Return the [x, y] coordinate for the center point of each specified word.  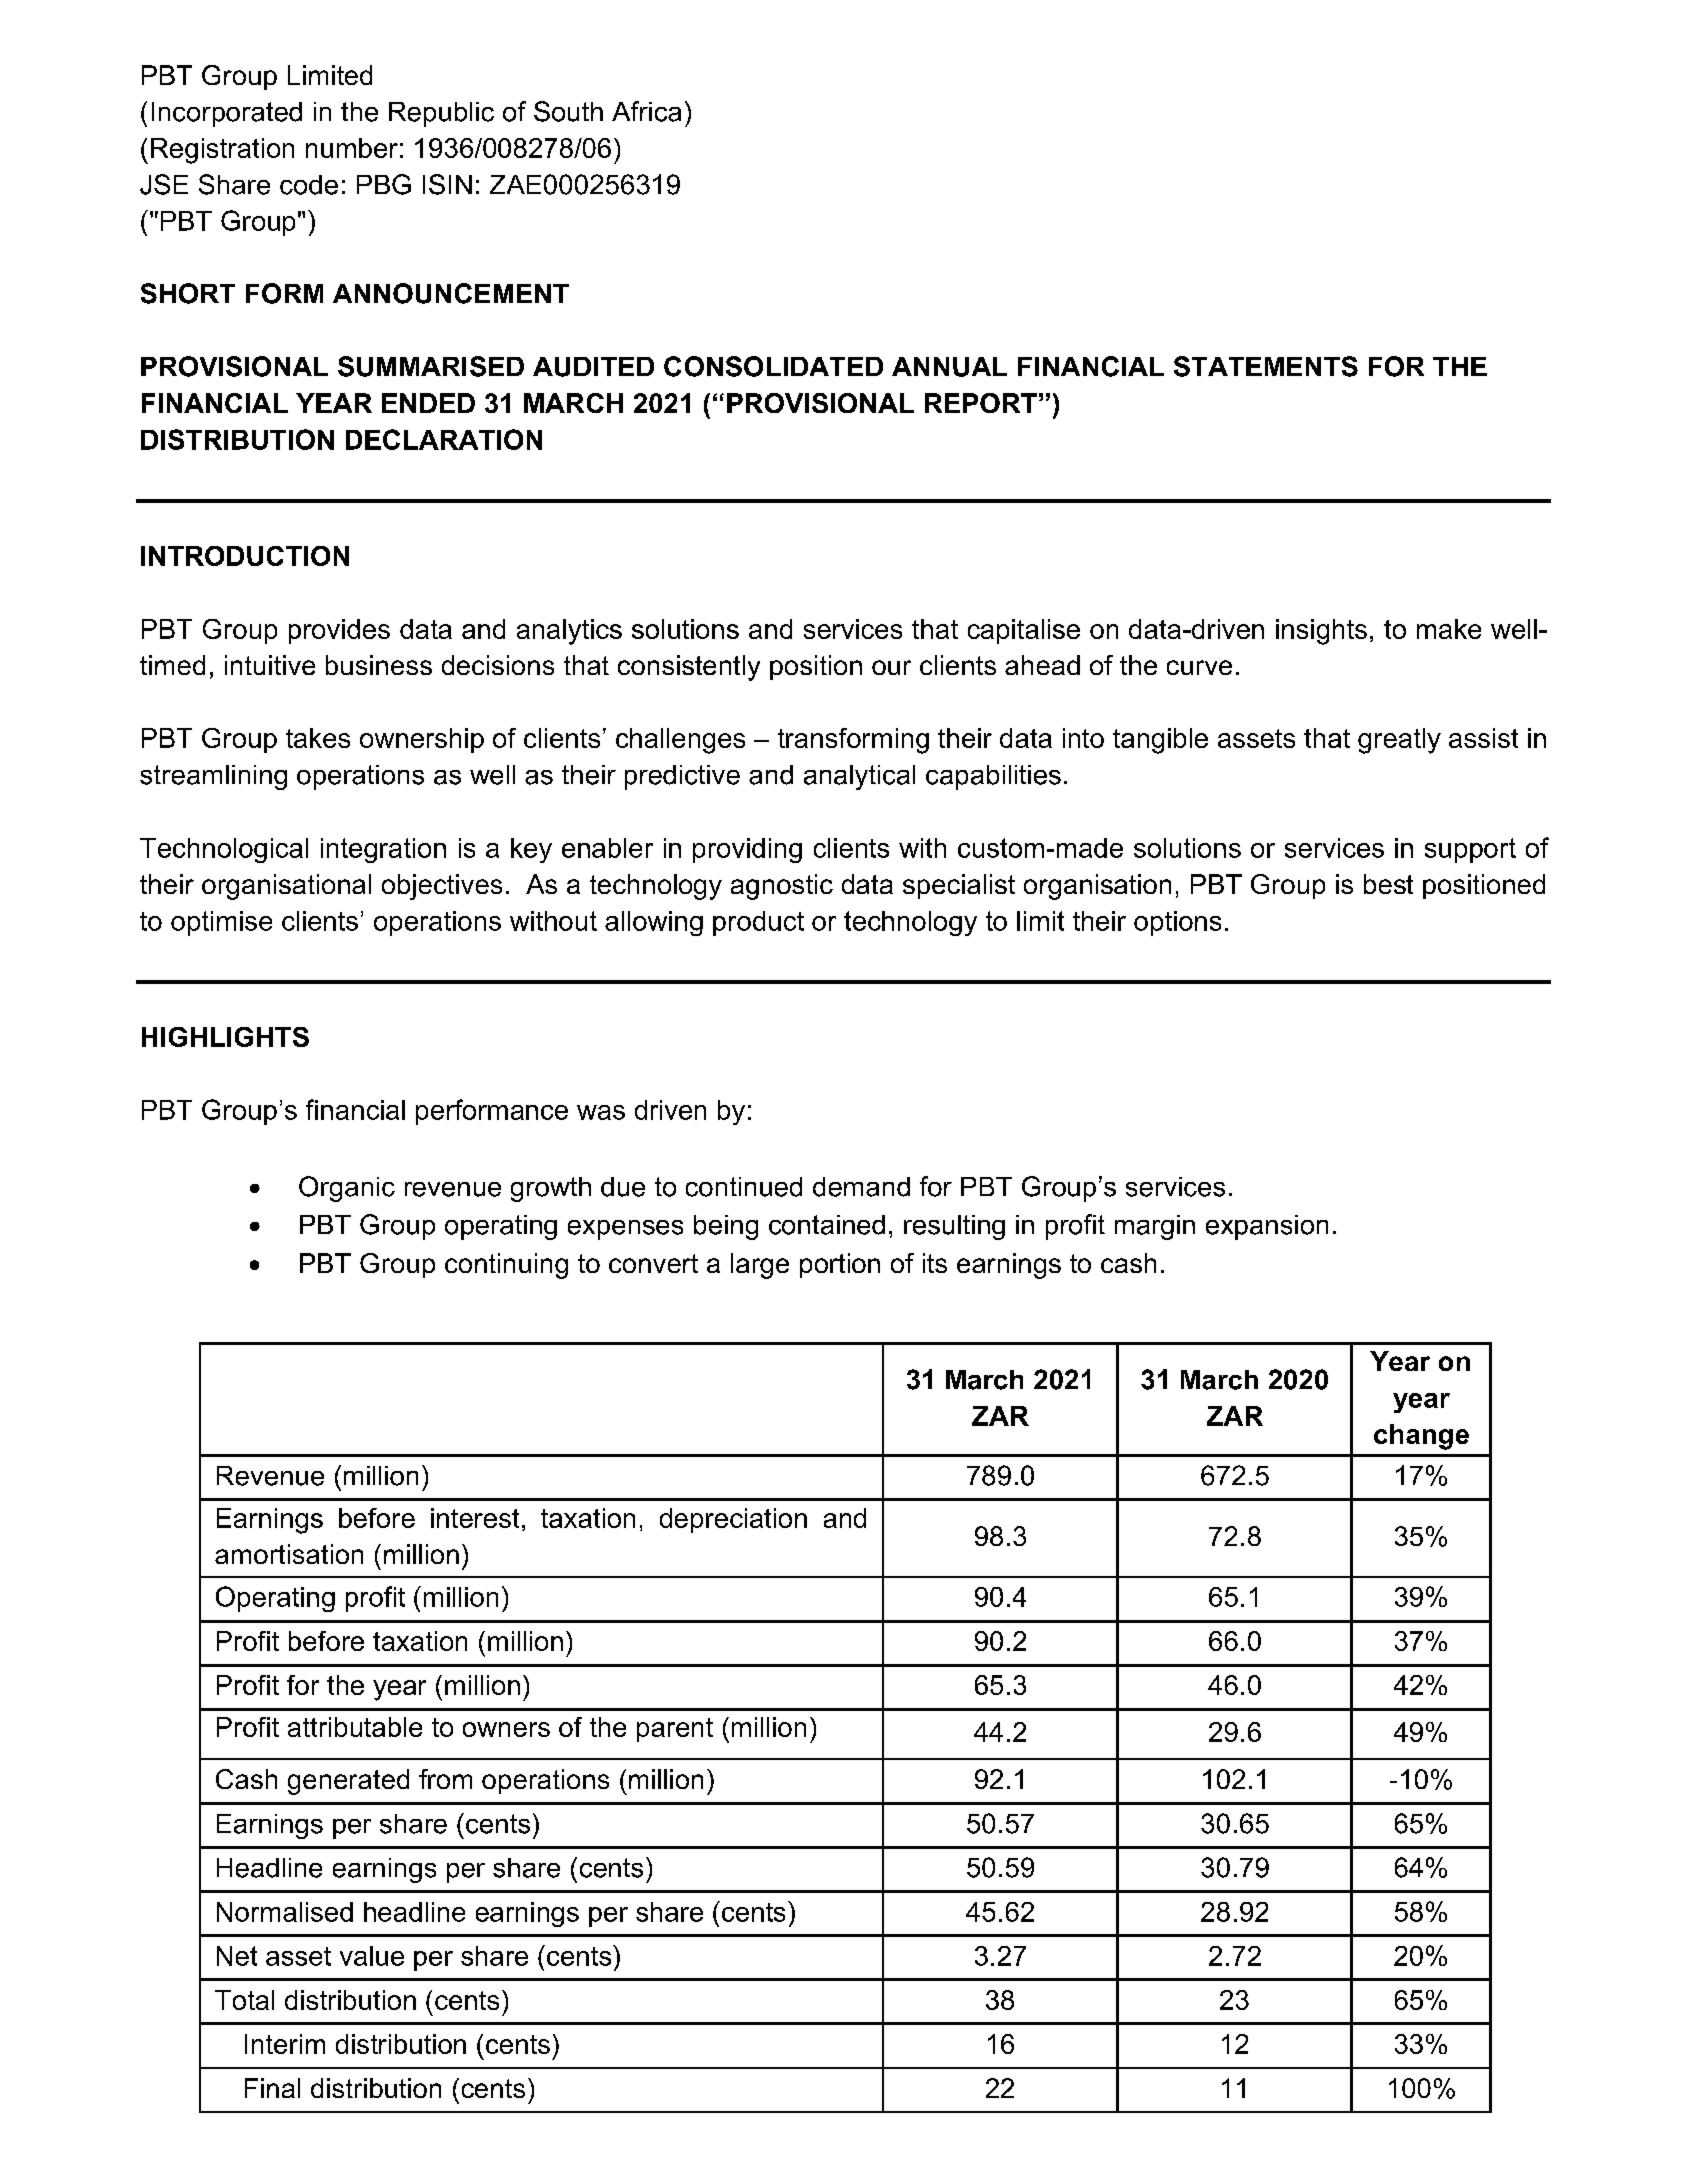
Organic [347, 1189]
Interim [285, 2044]
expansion [1267, 1227]
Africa [646, 111]
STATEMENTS [1266, 366]
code [309, 185]
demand [861, 1187]
